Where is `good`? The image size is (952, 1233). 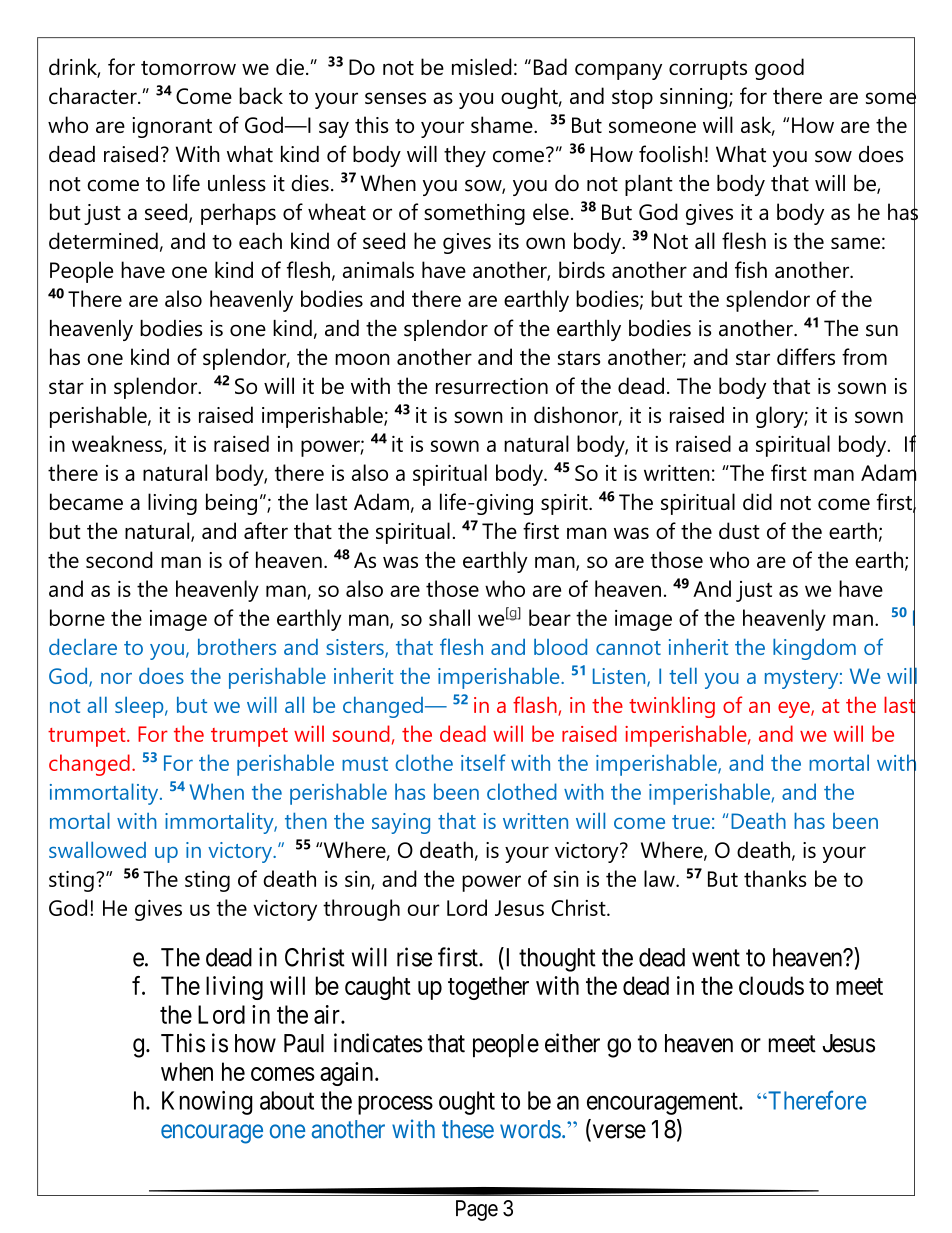
good is located at coordinates (779, 69).
